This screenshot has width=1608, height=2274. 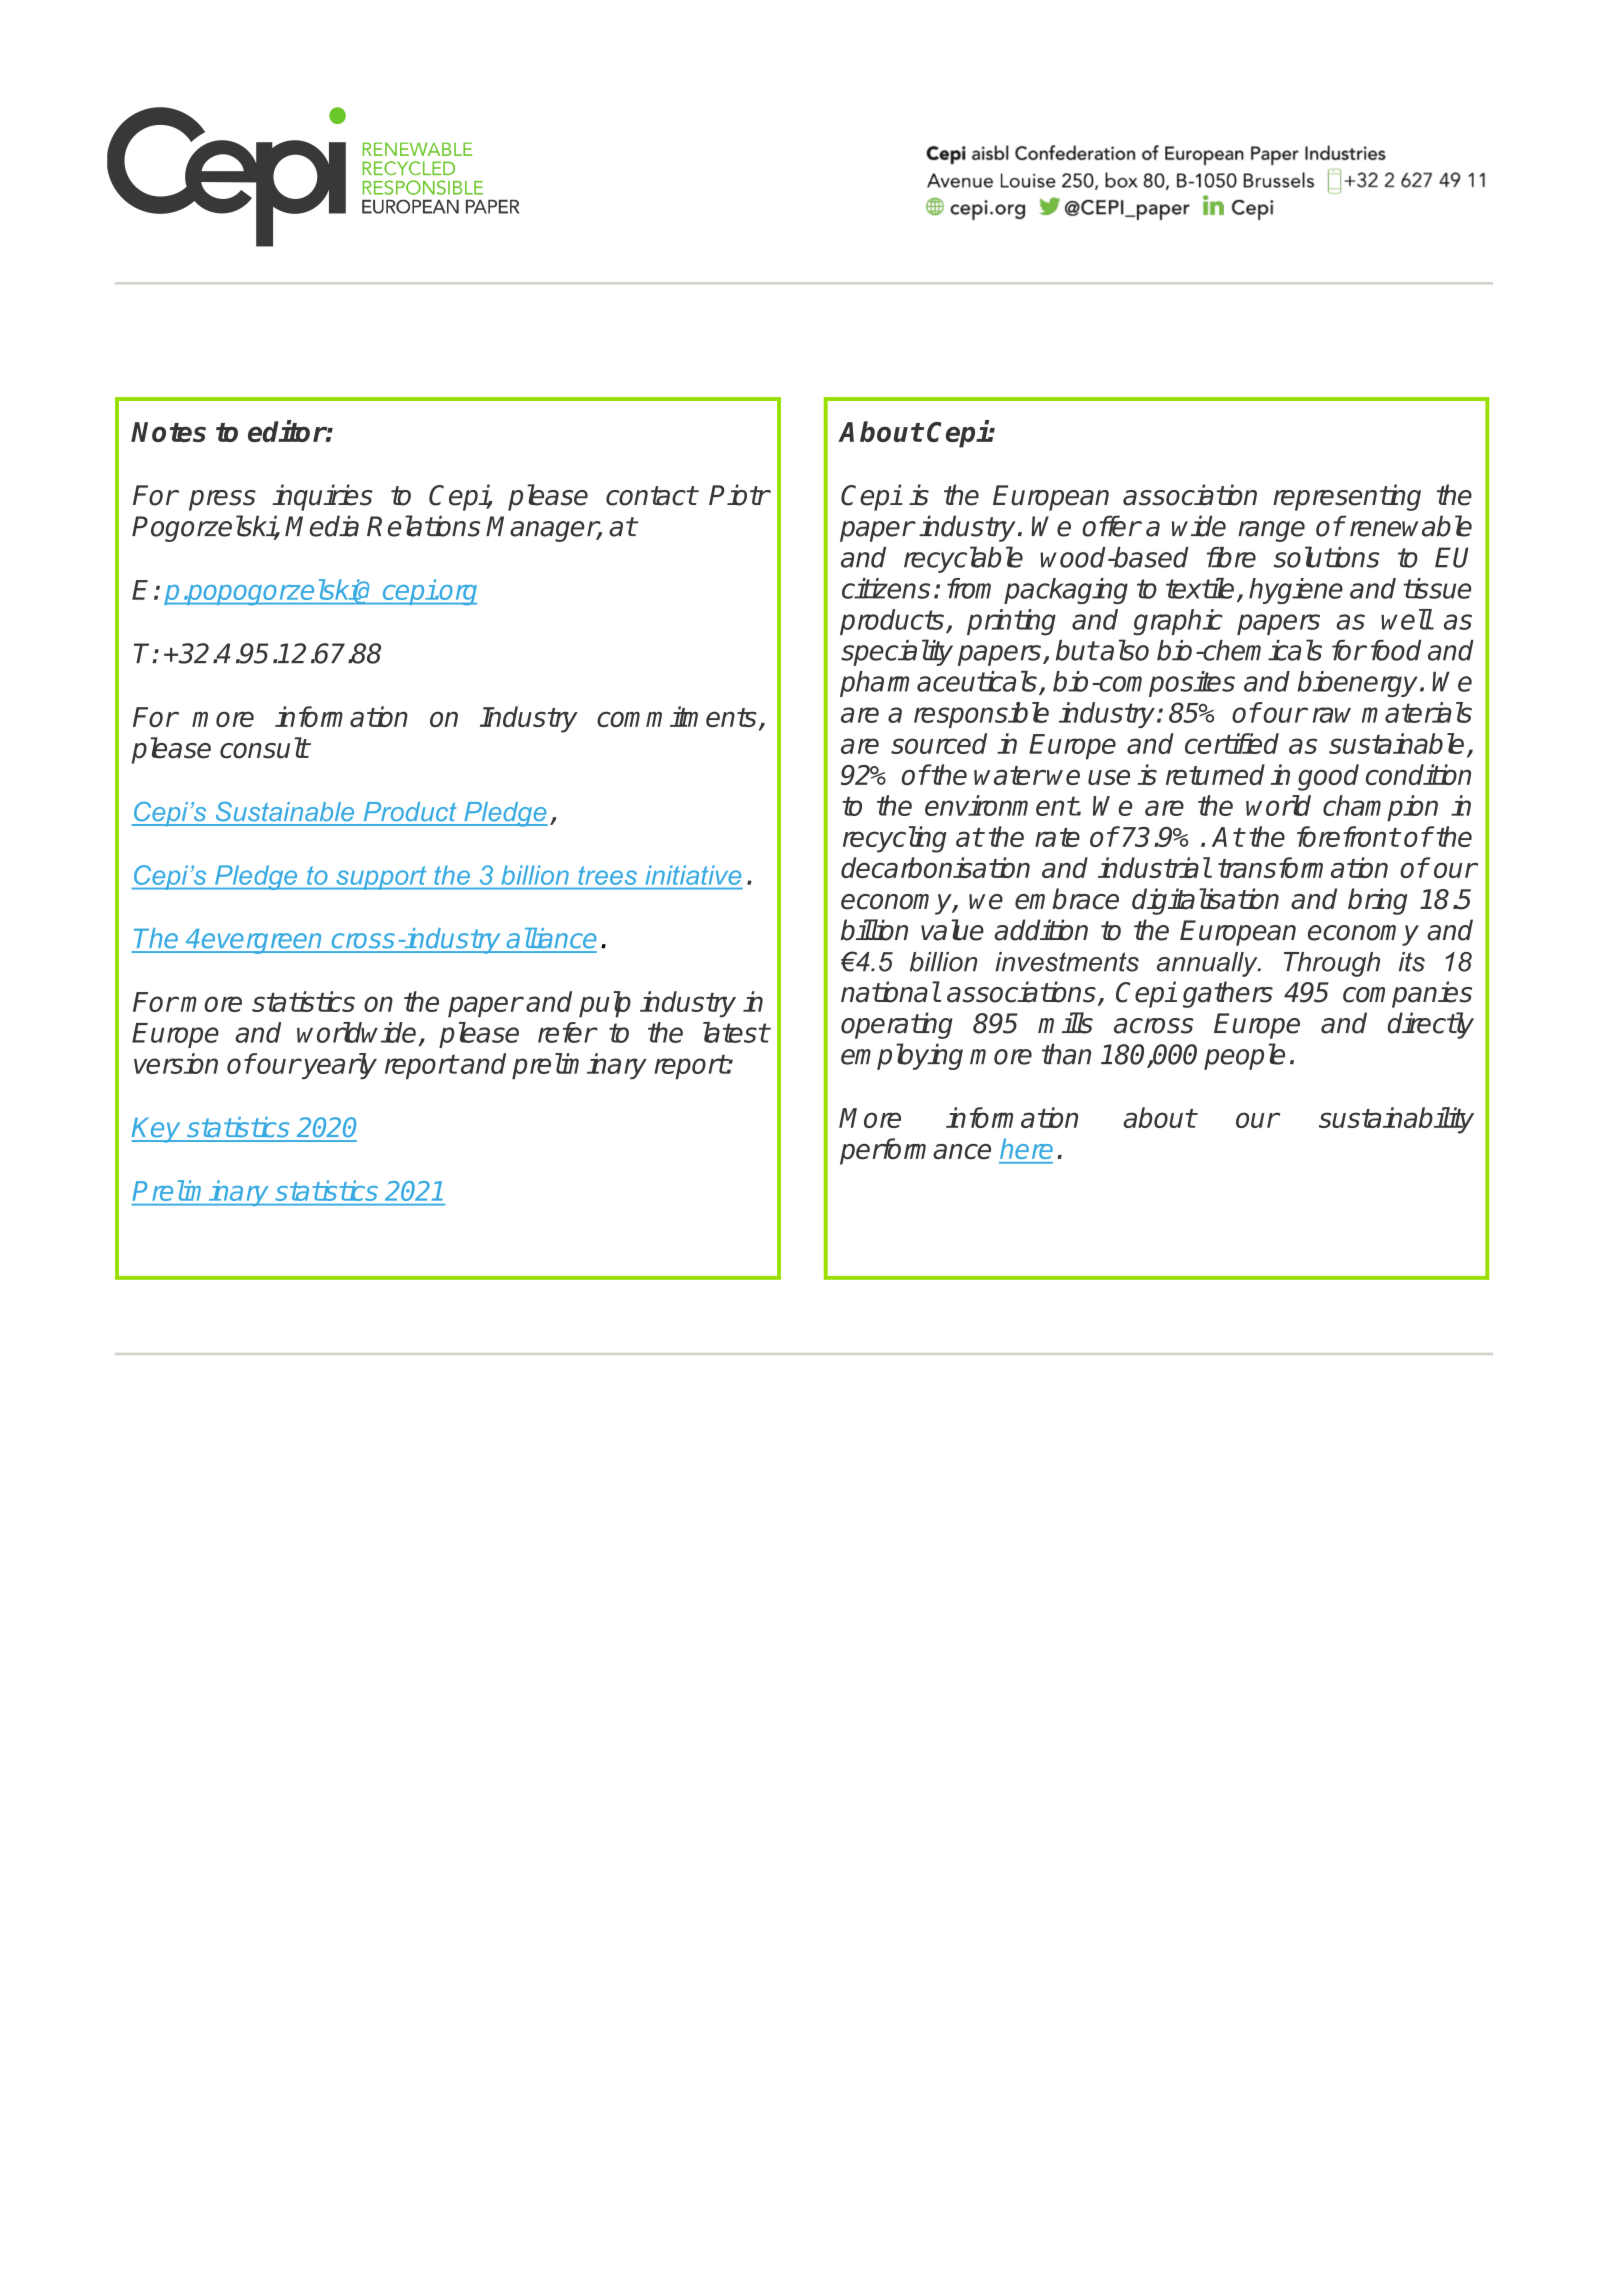 I want to click on press, so click(x=222, y=500).
